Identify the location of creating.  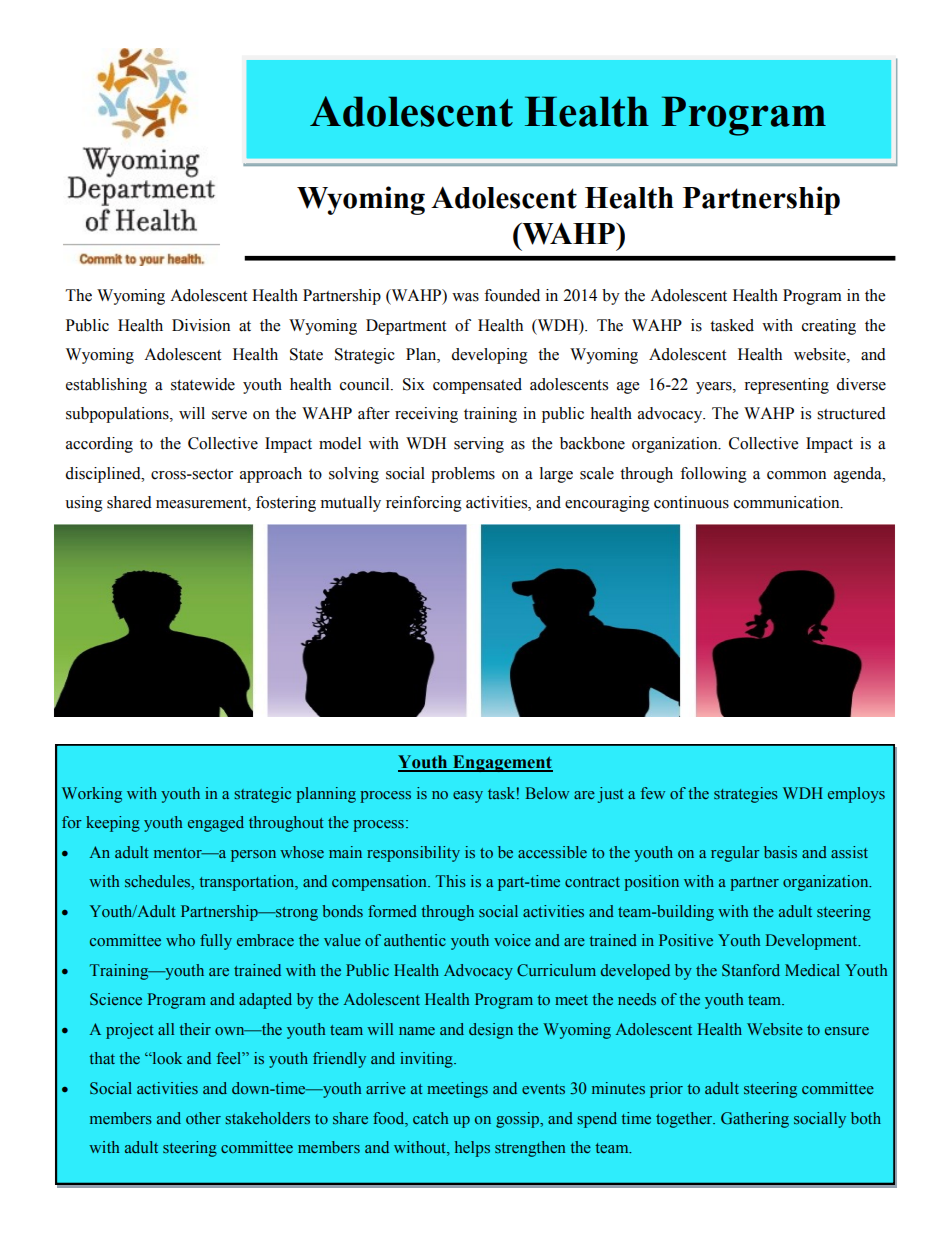
(829, 327).
